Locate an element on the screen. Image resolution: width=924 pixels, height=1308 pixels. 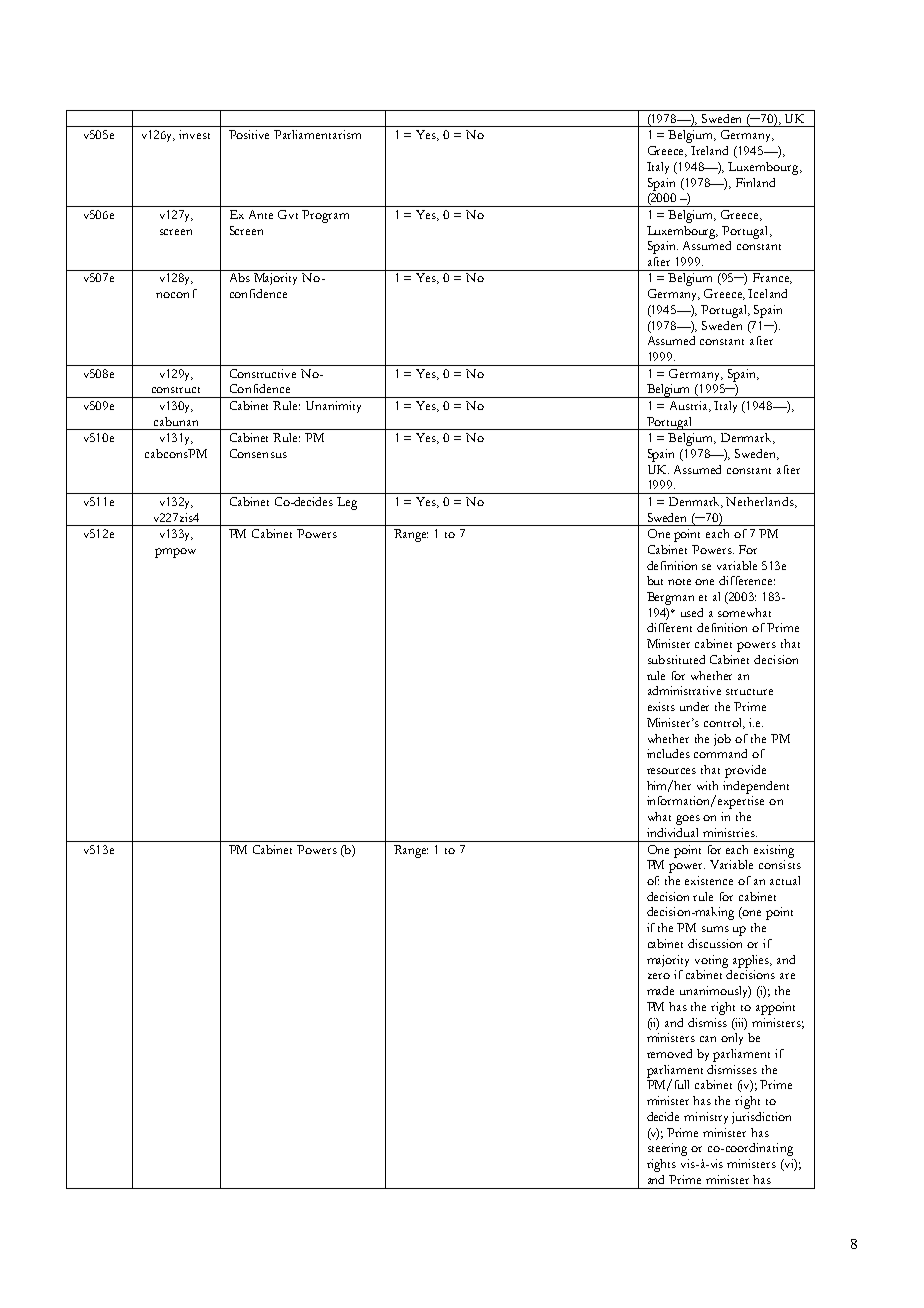
ministry is located at coordinates (706, 1118).
